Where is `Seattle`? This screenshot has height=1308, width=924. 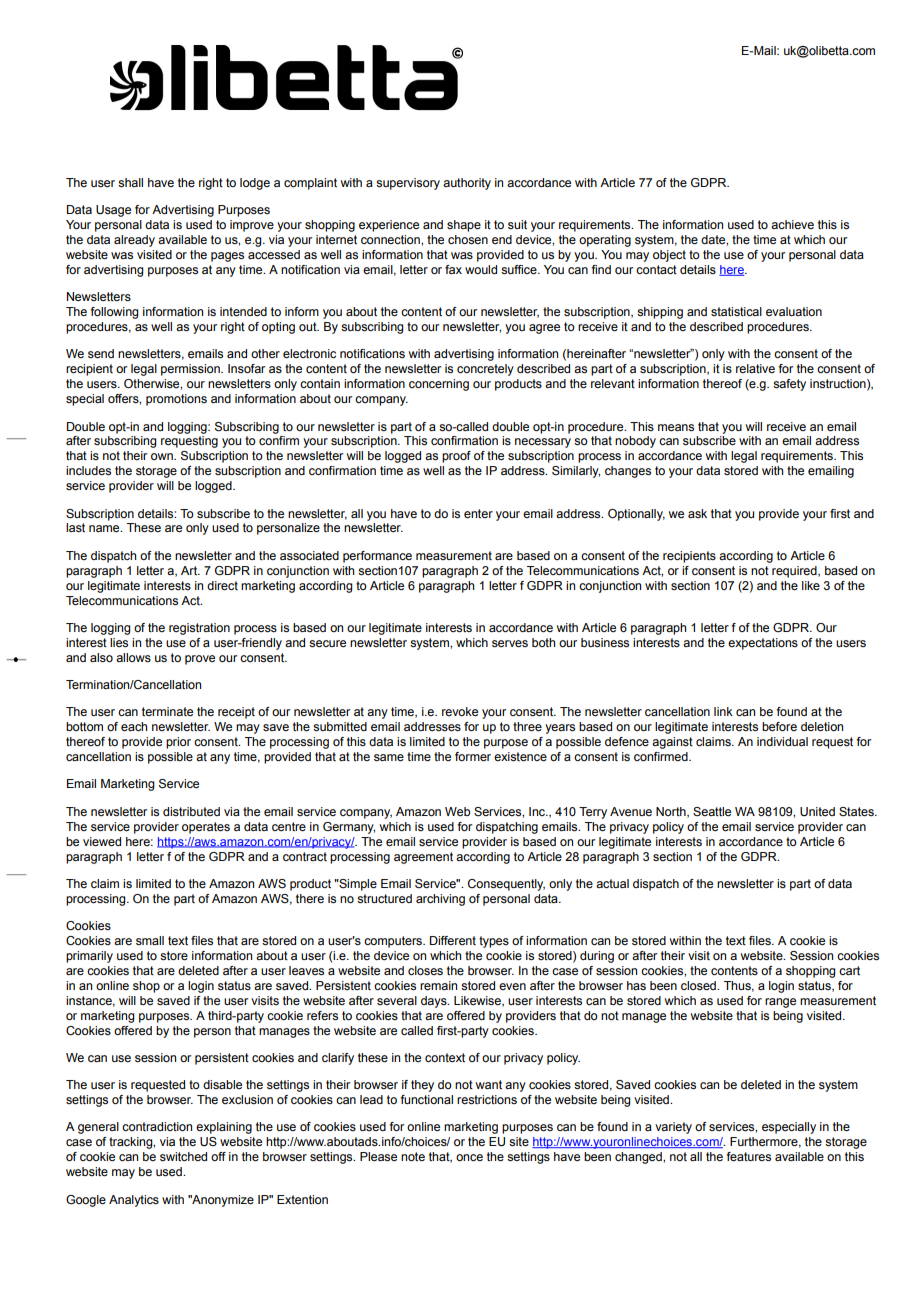 Seattle is located at coordinates (712, 811).
